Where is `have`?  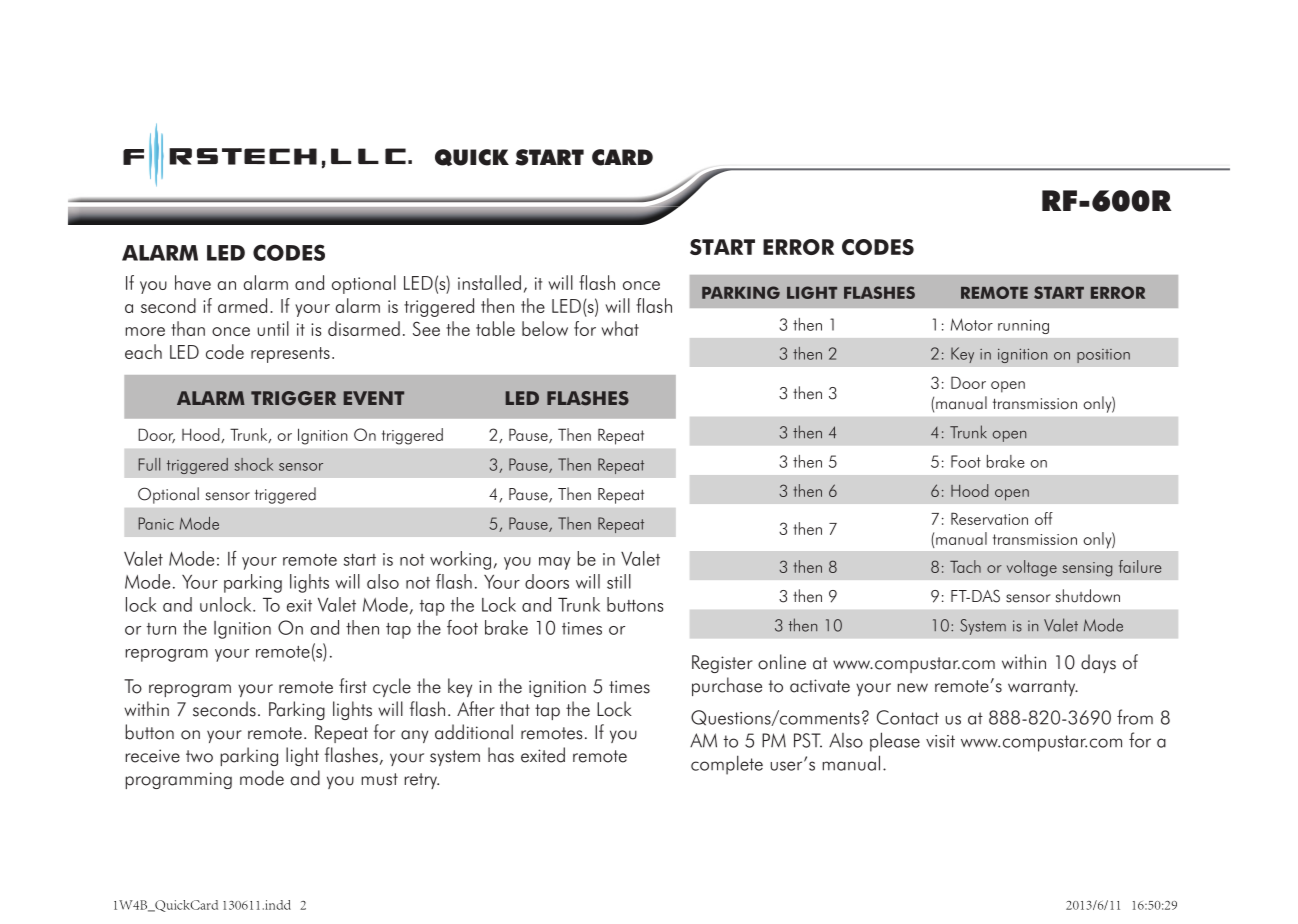 have is located at coordinates (193, 282).
